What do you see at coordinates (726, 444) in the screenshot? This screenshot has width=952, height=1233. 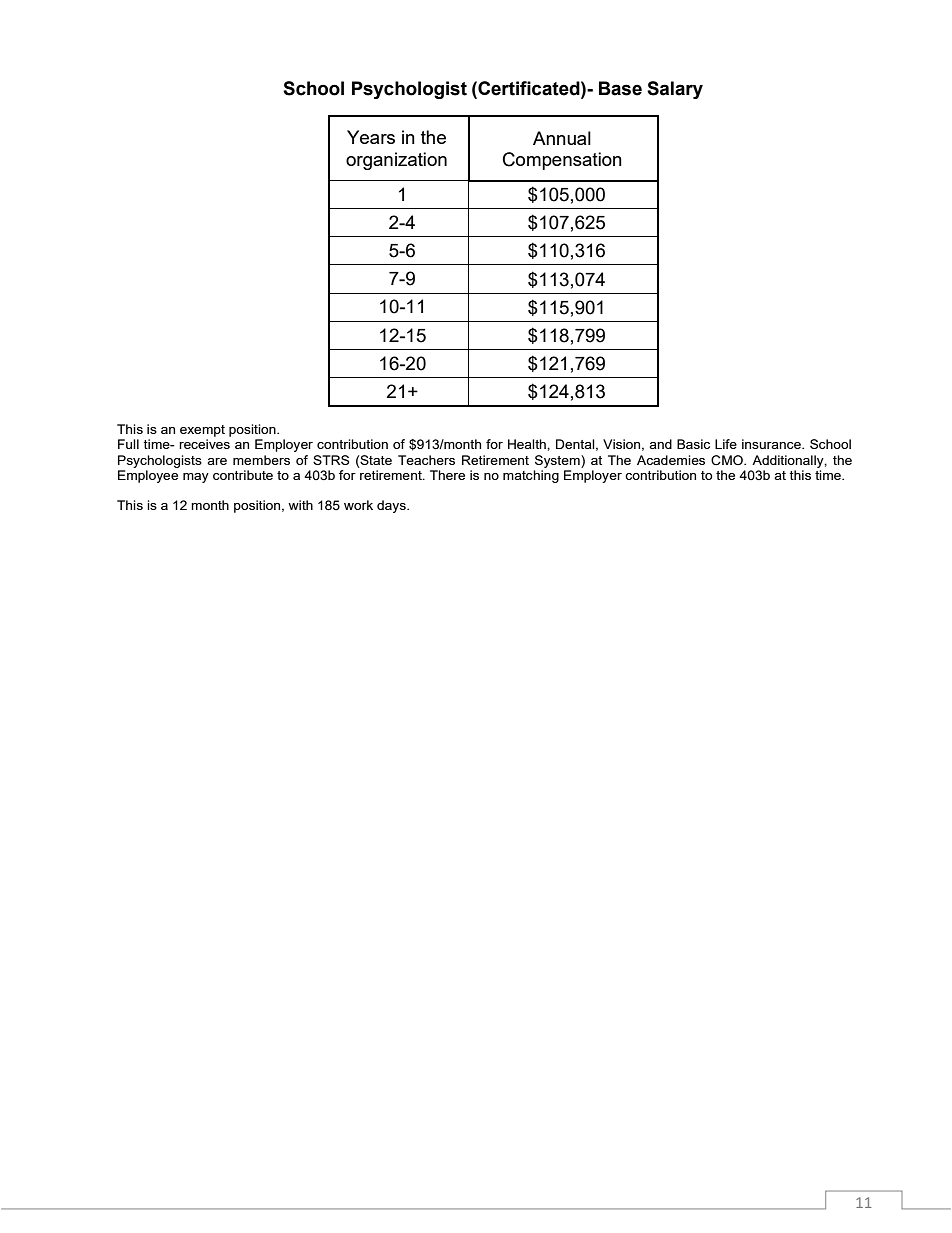 I see `Life` at bounding box center [726, 444].
